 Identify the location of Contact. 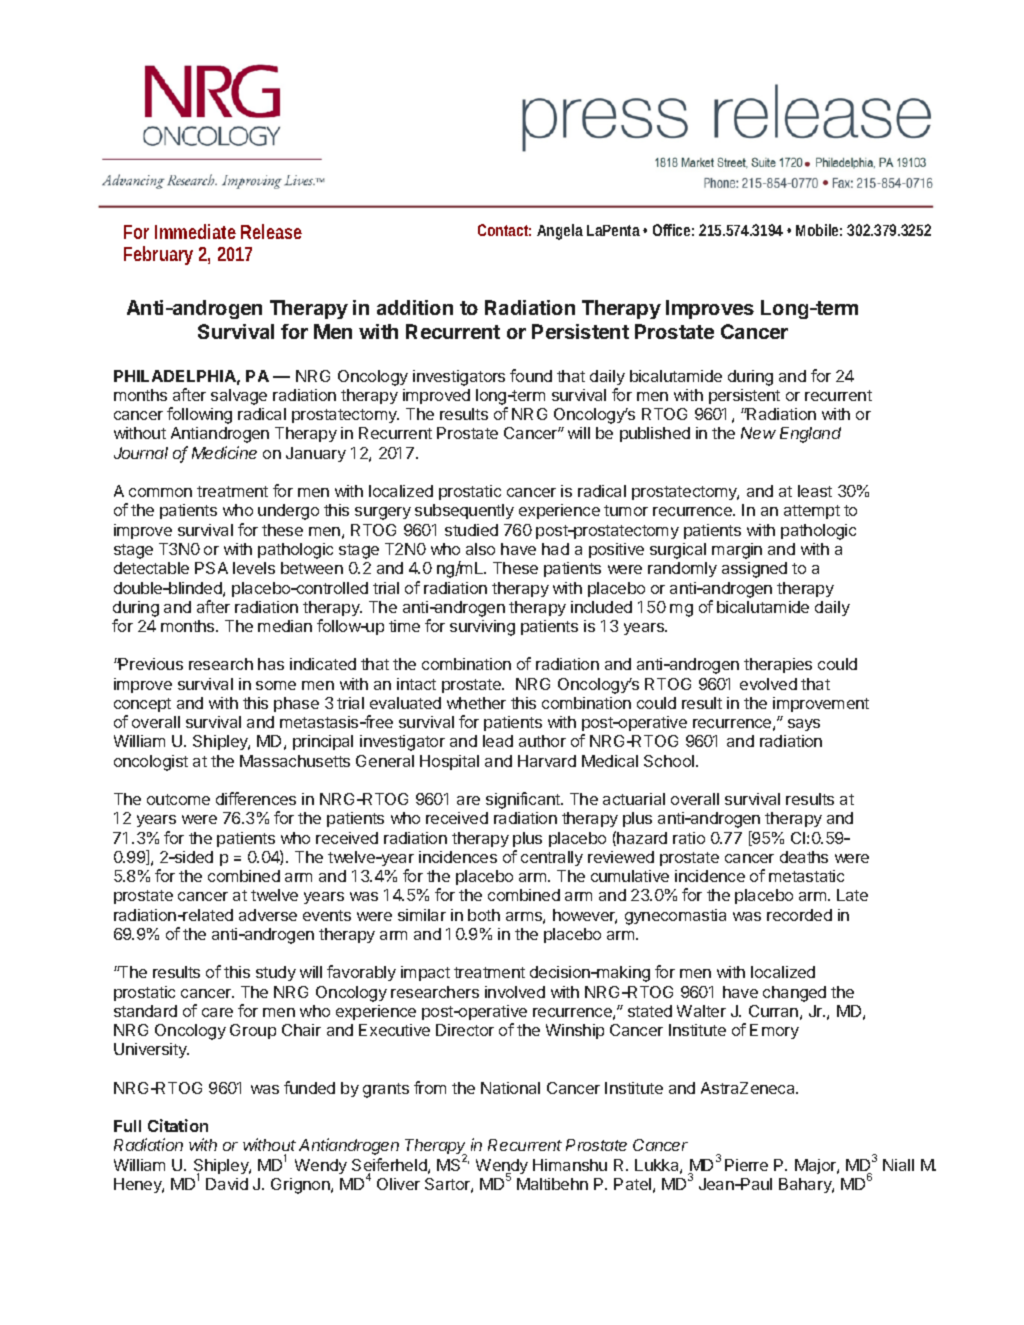
(504, 230).
